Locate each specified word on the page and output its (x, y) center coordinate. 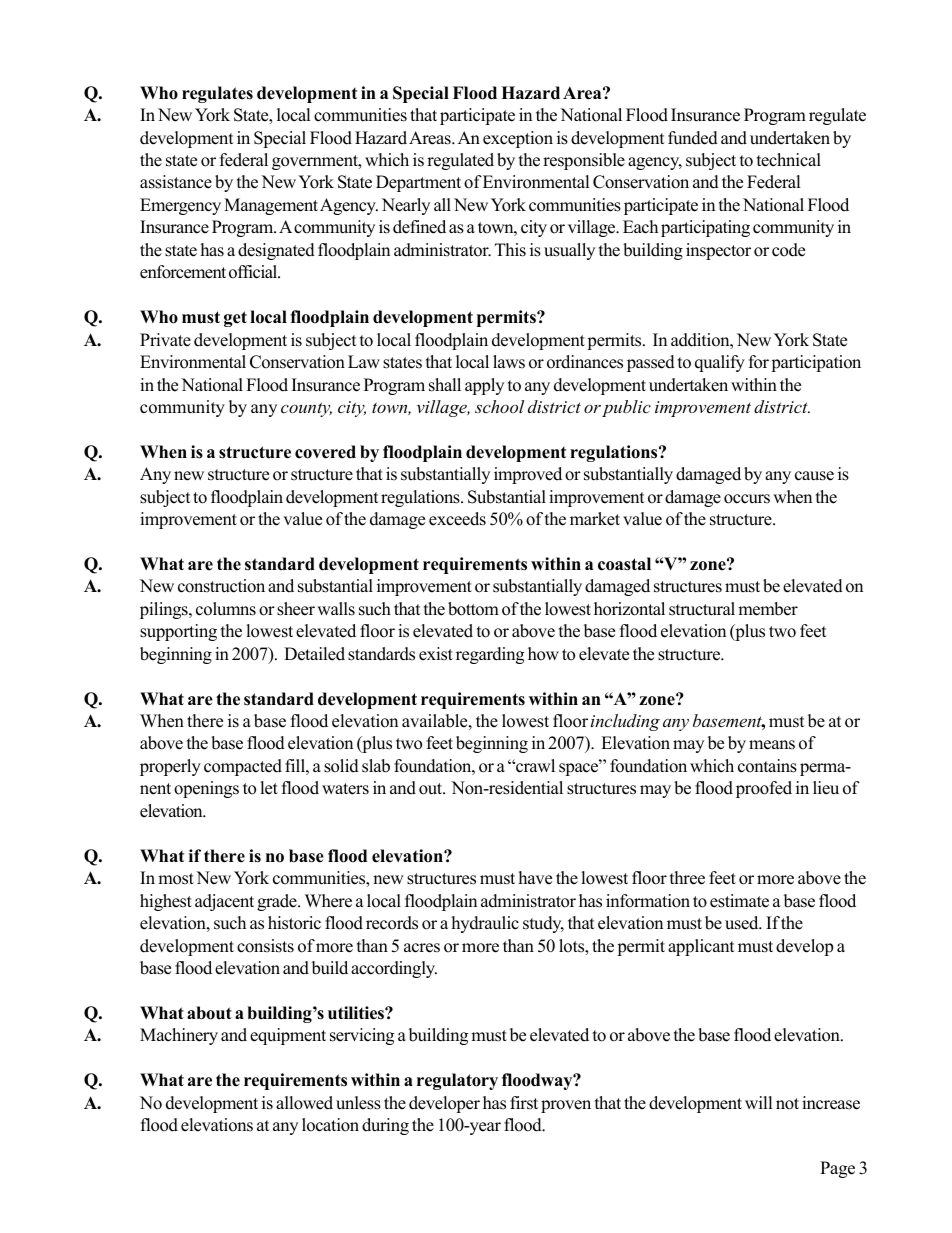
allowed (304, 1103)
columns (226, 609)
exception (518, 139)
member (768, 609)
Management (271, 206)
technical (789, 160)
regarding (490, 655)
